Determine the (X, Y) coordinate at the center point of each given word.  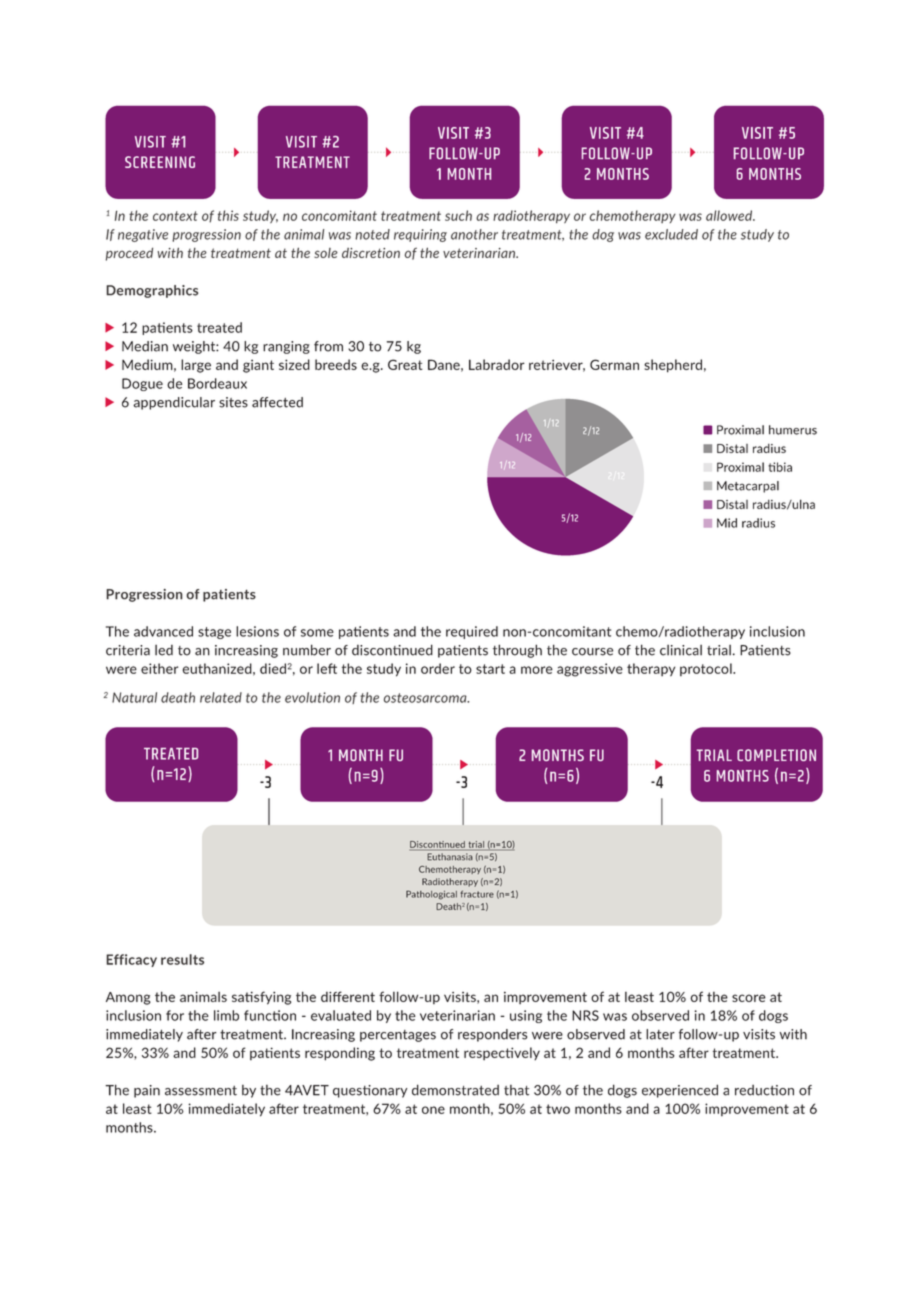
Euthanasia (450, 856)
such (458, 215)
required (472, 632)
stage (214, 633)
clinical (681, 650)
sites (233, 402)
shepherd (673, 366)
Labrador (497, 364)
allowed (730, 215)
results (182, 959)
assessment (201, 1091)
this (228, 215)
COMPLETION (776, 755)
